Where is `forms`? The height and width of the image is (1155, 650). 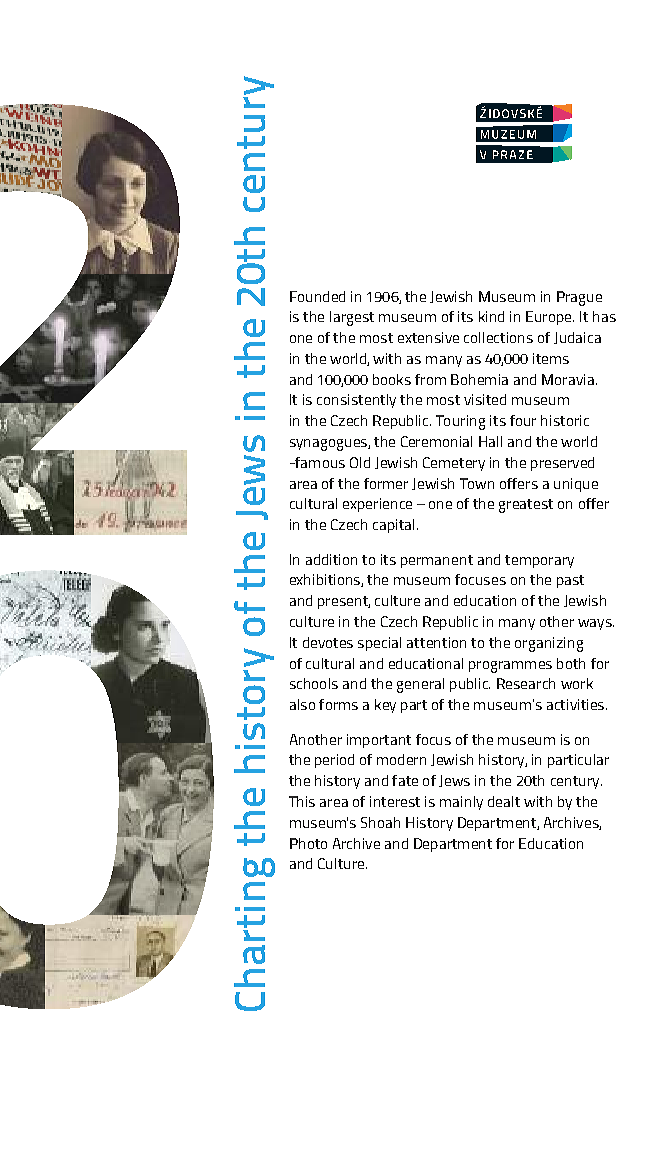 forms is located at coordinates (338, 704).
